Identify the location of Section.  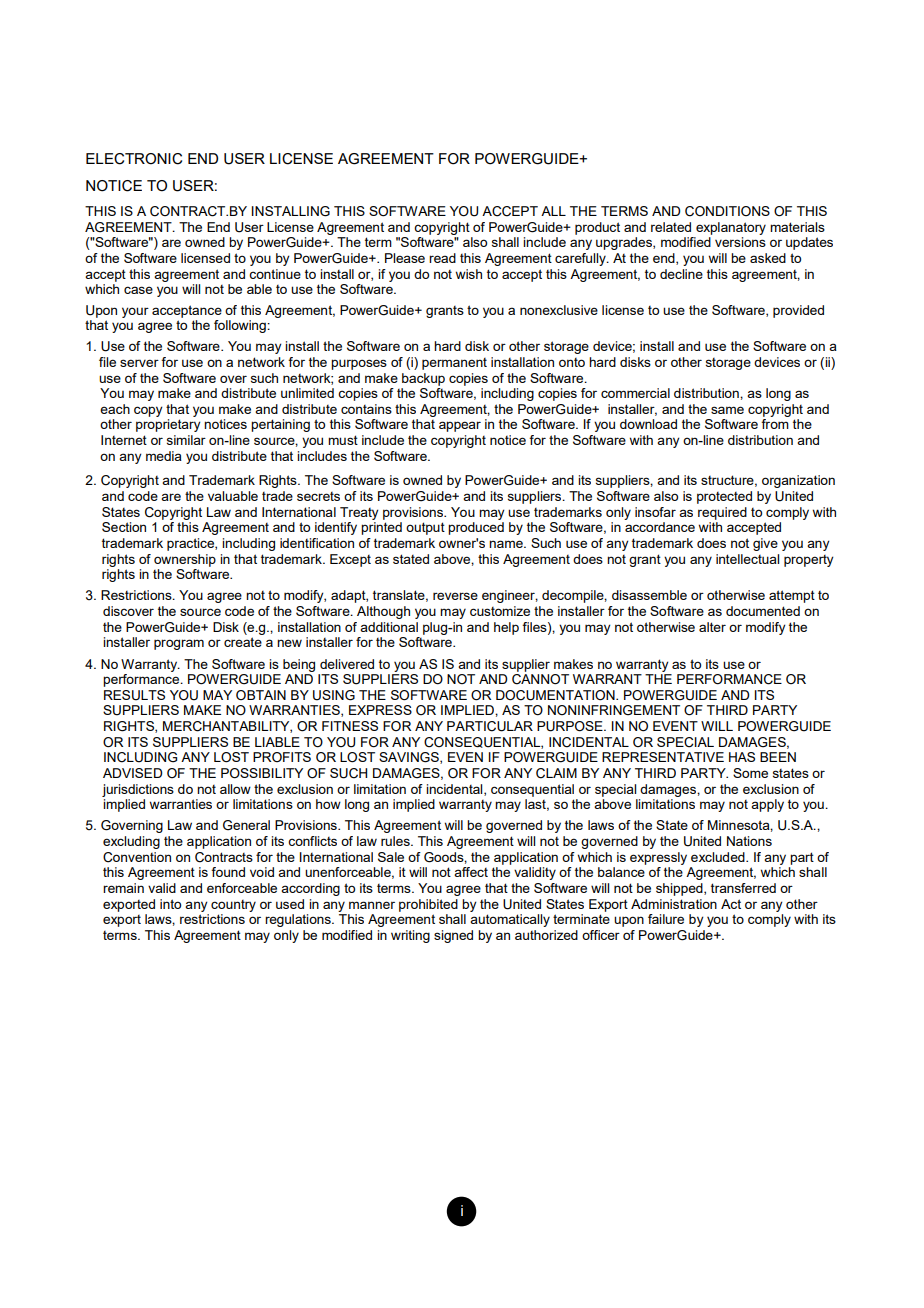
(124, 527).
